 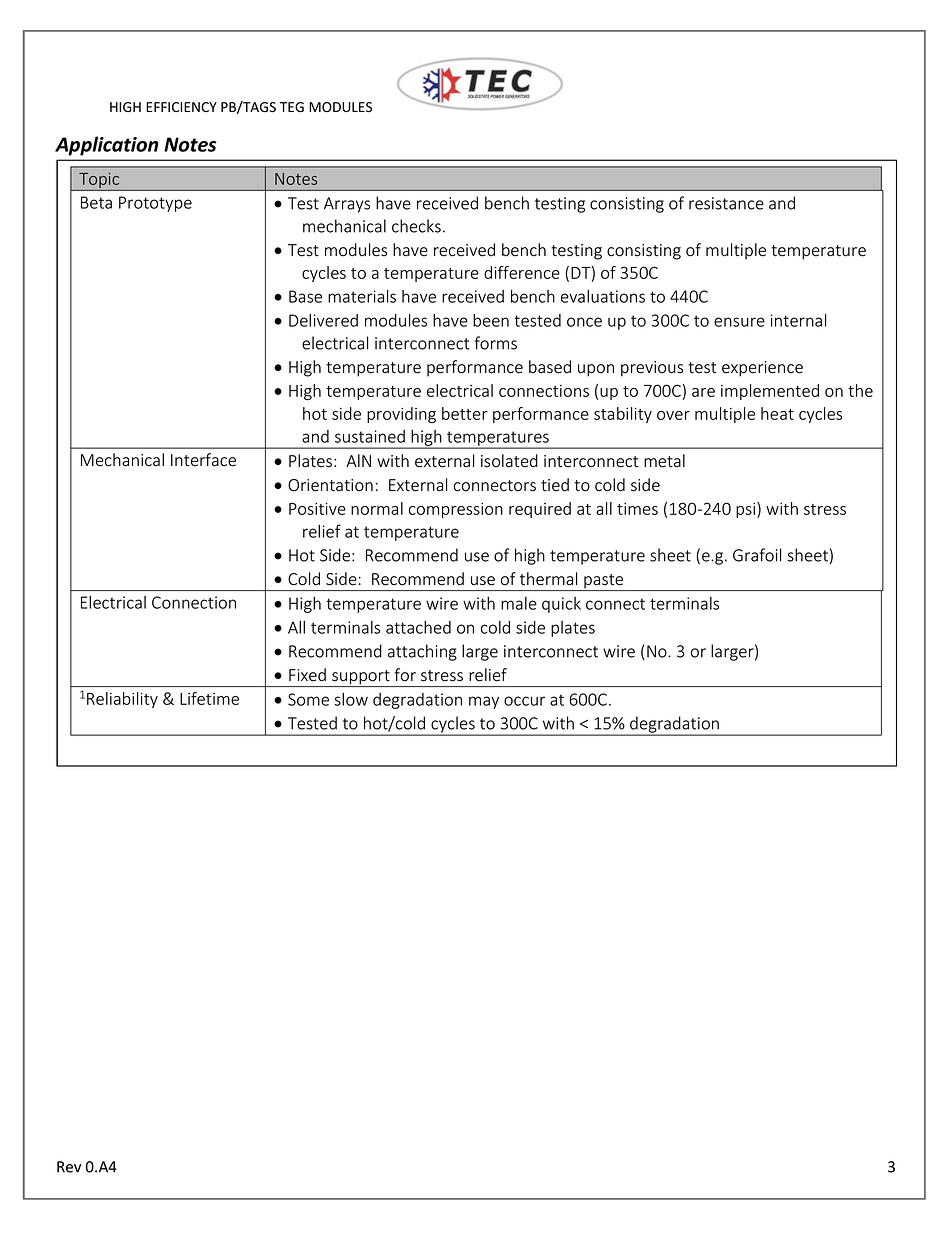 What do you see at coordinates (703, 392) in the image?
I see `are` at bounding box center [703, 392].
